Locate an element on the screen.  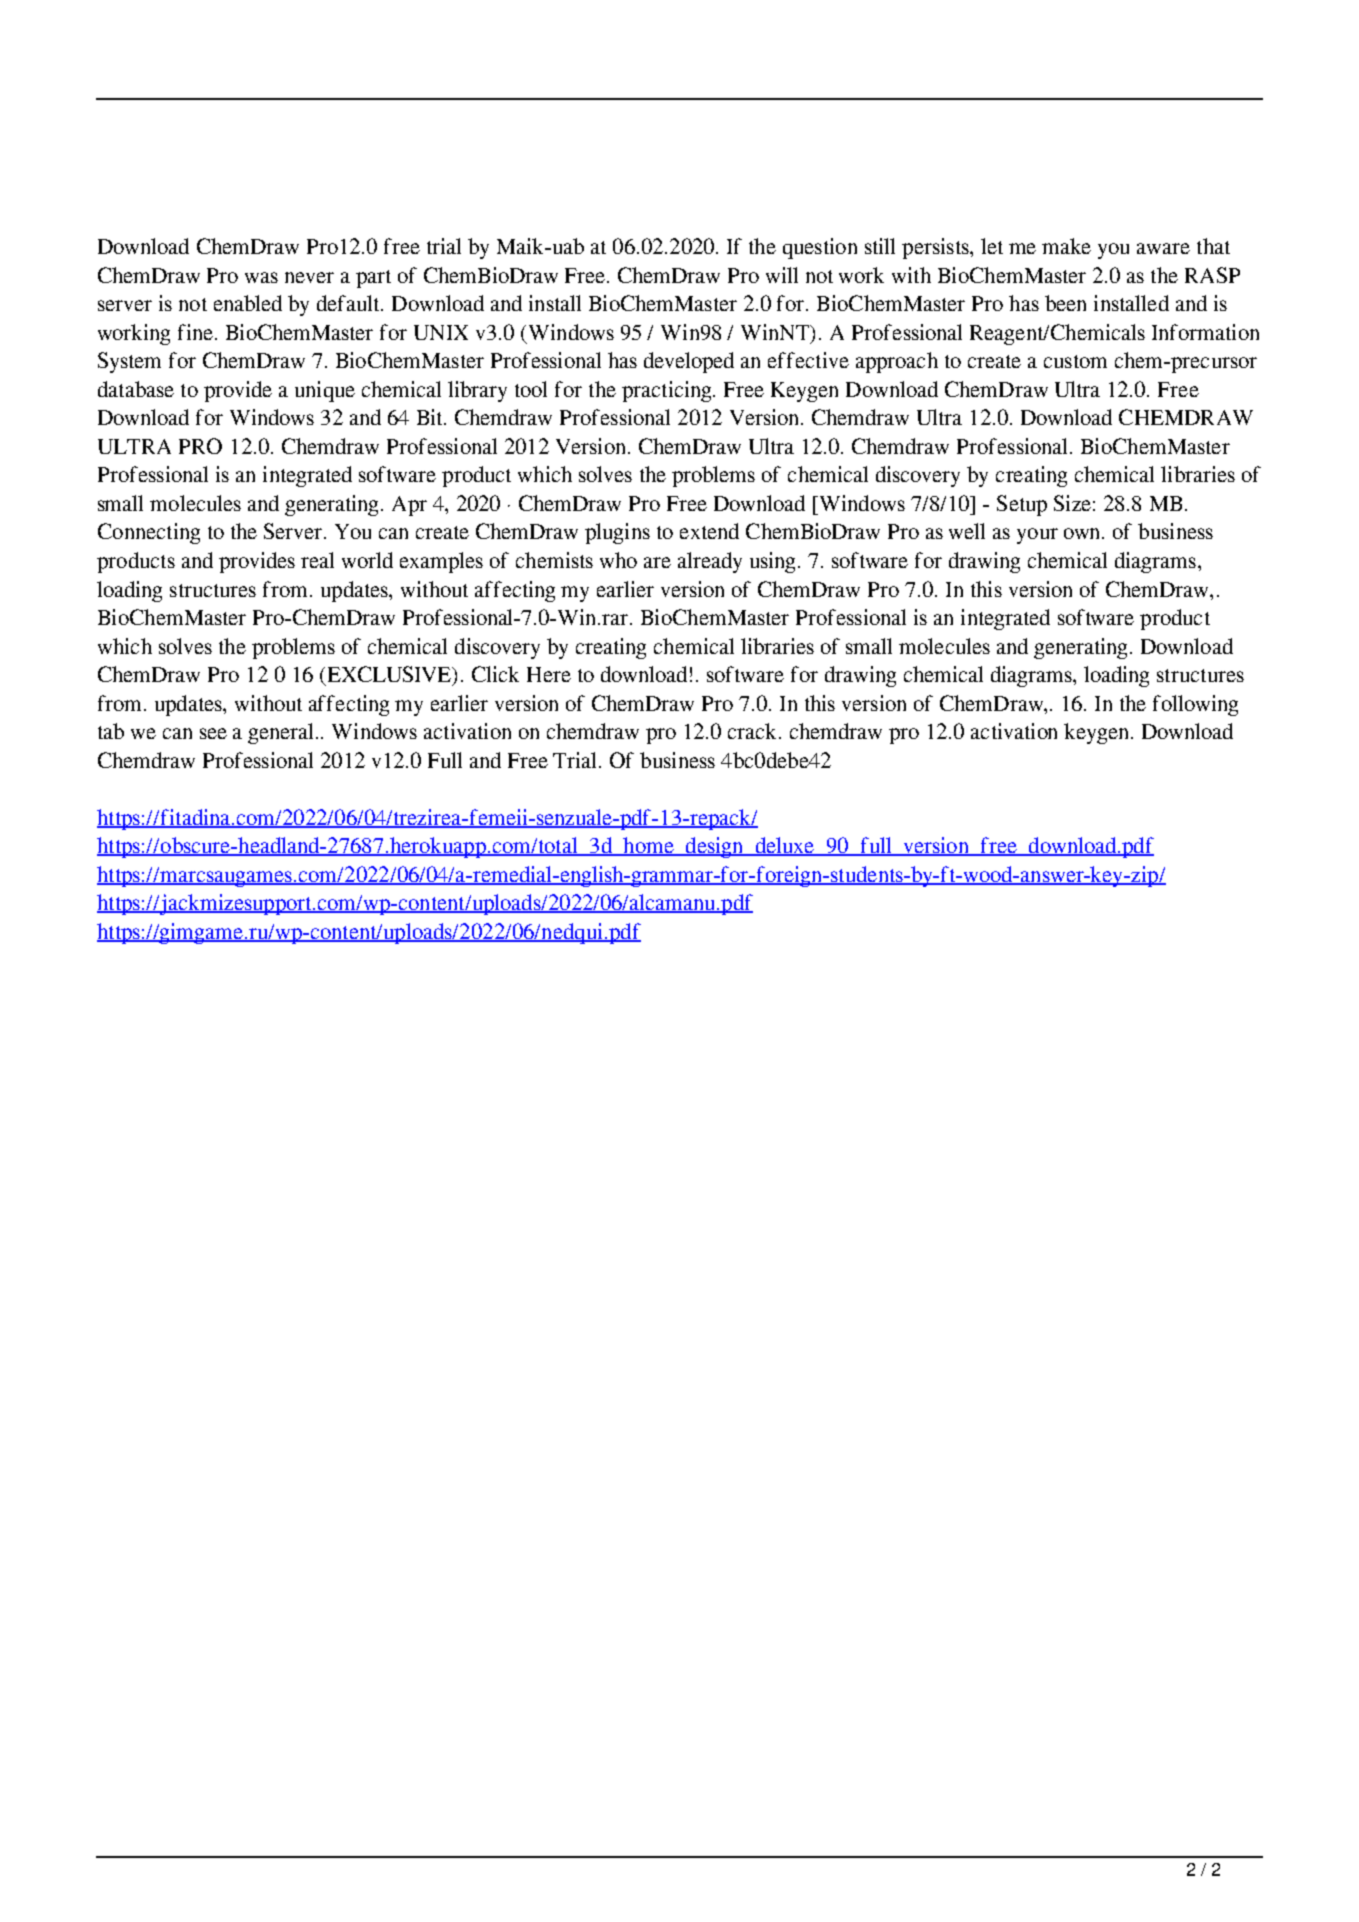
general is located at coordinates (282, 733).
